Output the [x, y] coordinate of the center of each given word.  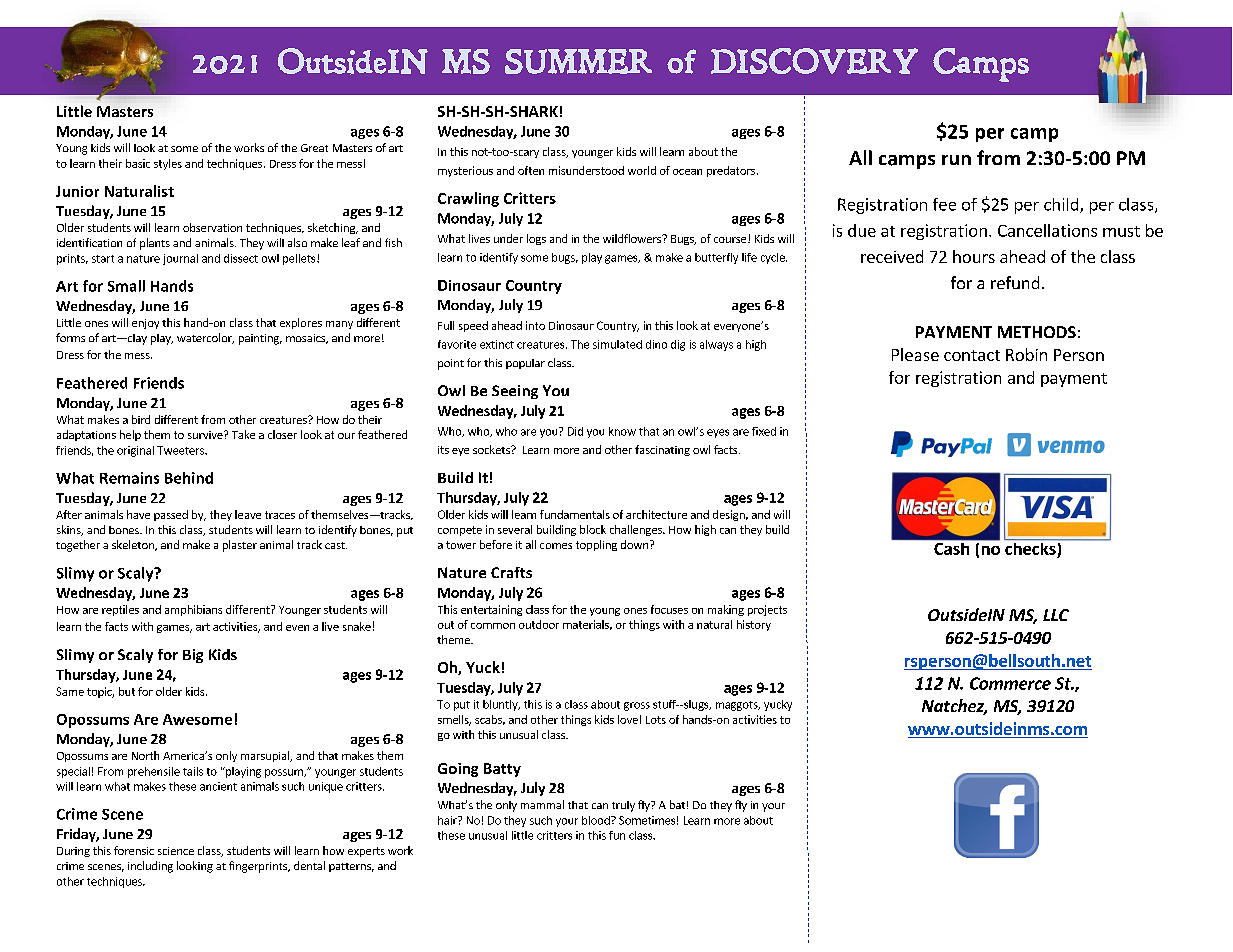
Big [193, 656]
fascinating [662, 450]
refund [1015, 282]
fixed [764, 431]
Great [314, 148]
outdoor [539, 624]
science [176, 851]
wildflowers [633, 238]
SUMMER [578, 61]
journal [180, 259]
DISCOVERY [814, 61]
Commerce [1010, 683]
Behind [189, 478]
